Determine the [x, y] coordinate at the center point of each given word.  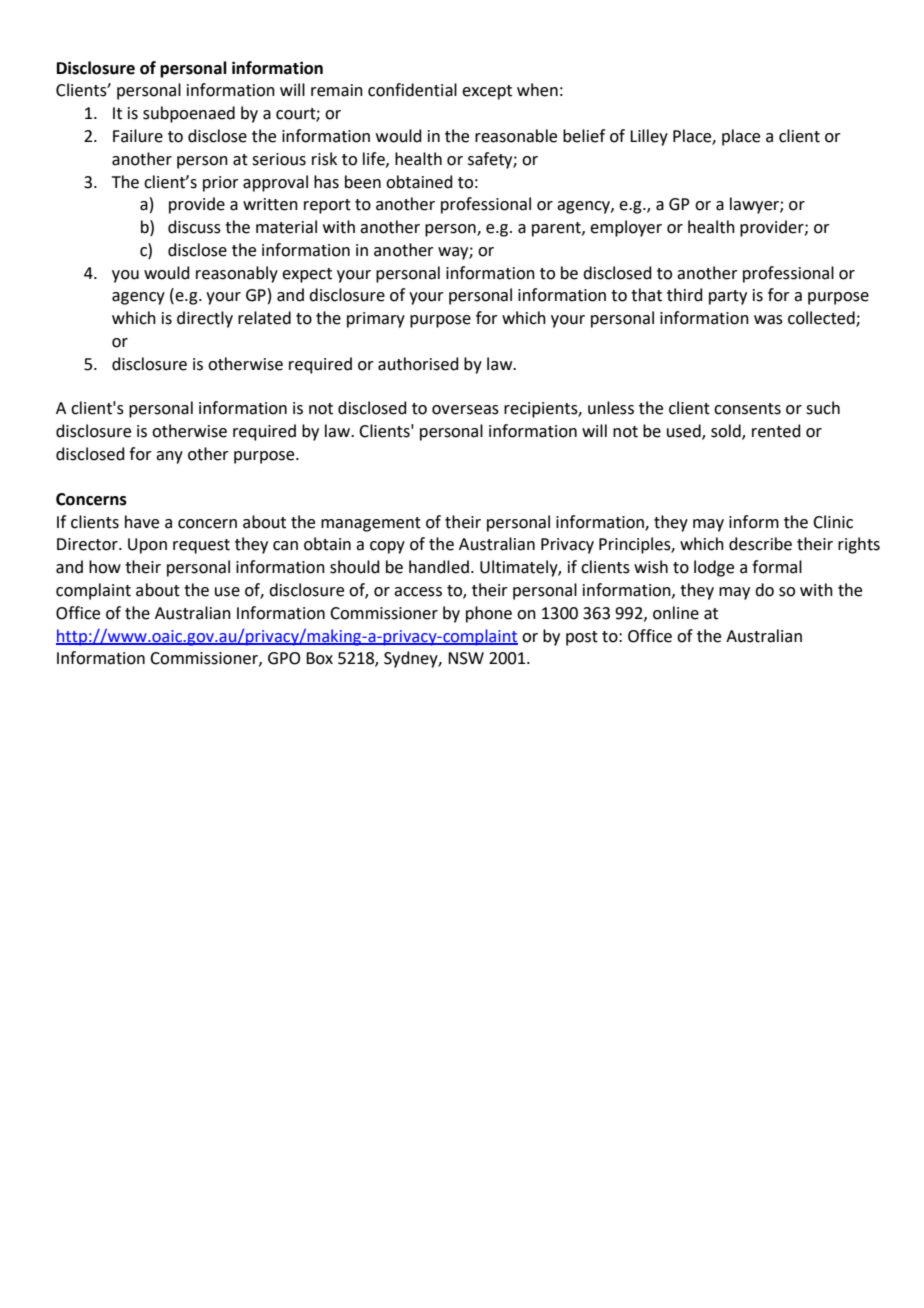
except [487, 92]
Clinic [833, 522]
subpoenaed [189, 114]
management [371, 524]
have [142, 522]
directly [205, 319]
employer [626, 228]
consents [747, 409]
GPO [284, 658]
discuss [194, 227]
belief [584, 136]
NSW [466, 658]
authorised [418, 364]
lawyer [755, 205]
